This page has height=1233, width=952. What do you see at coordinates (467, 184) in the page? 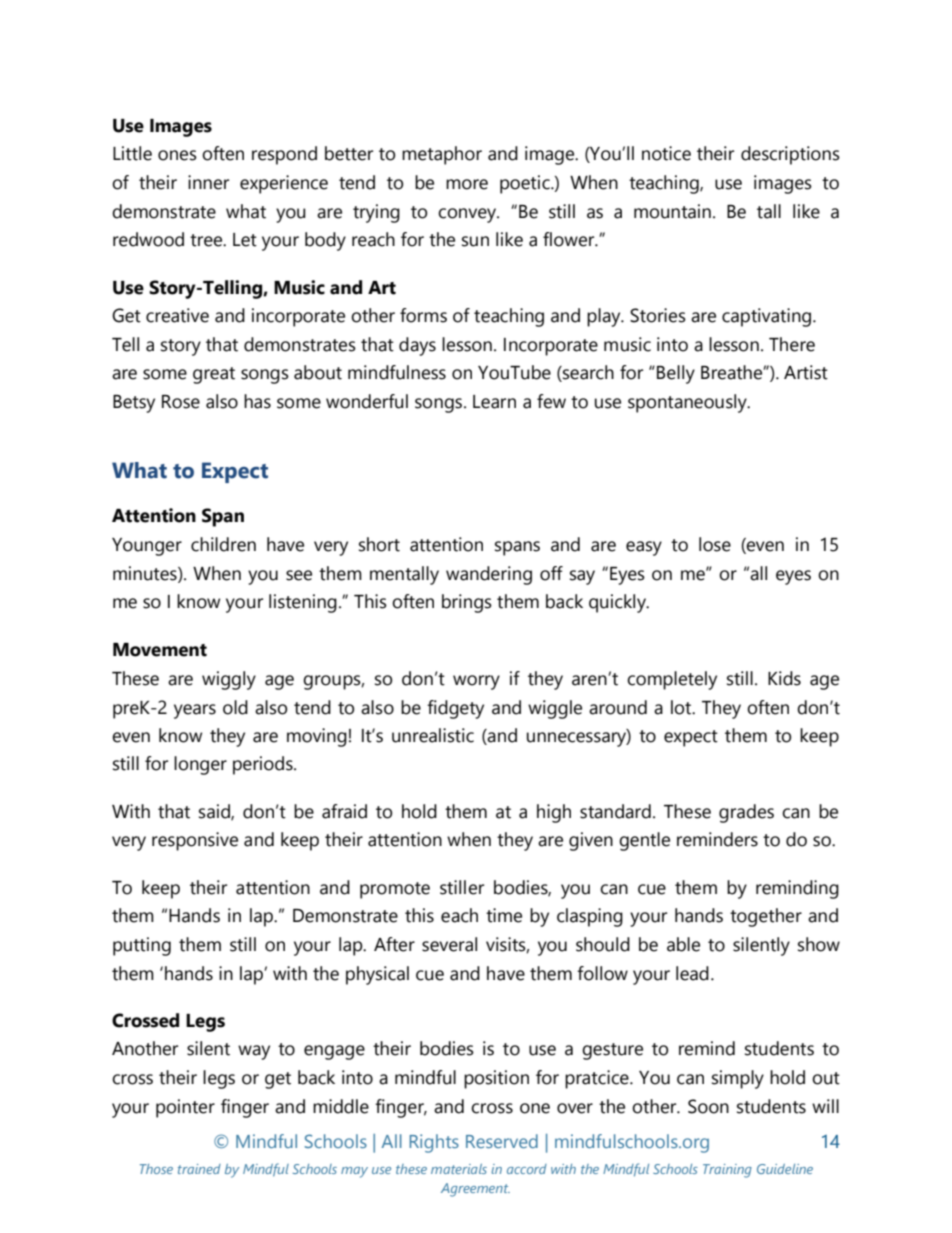
I see `more` at bounding box center [467, 184].
